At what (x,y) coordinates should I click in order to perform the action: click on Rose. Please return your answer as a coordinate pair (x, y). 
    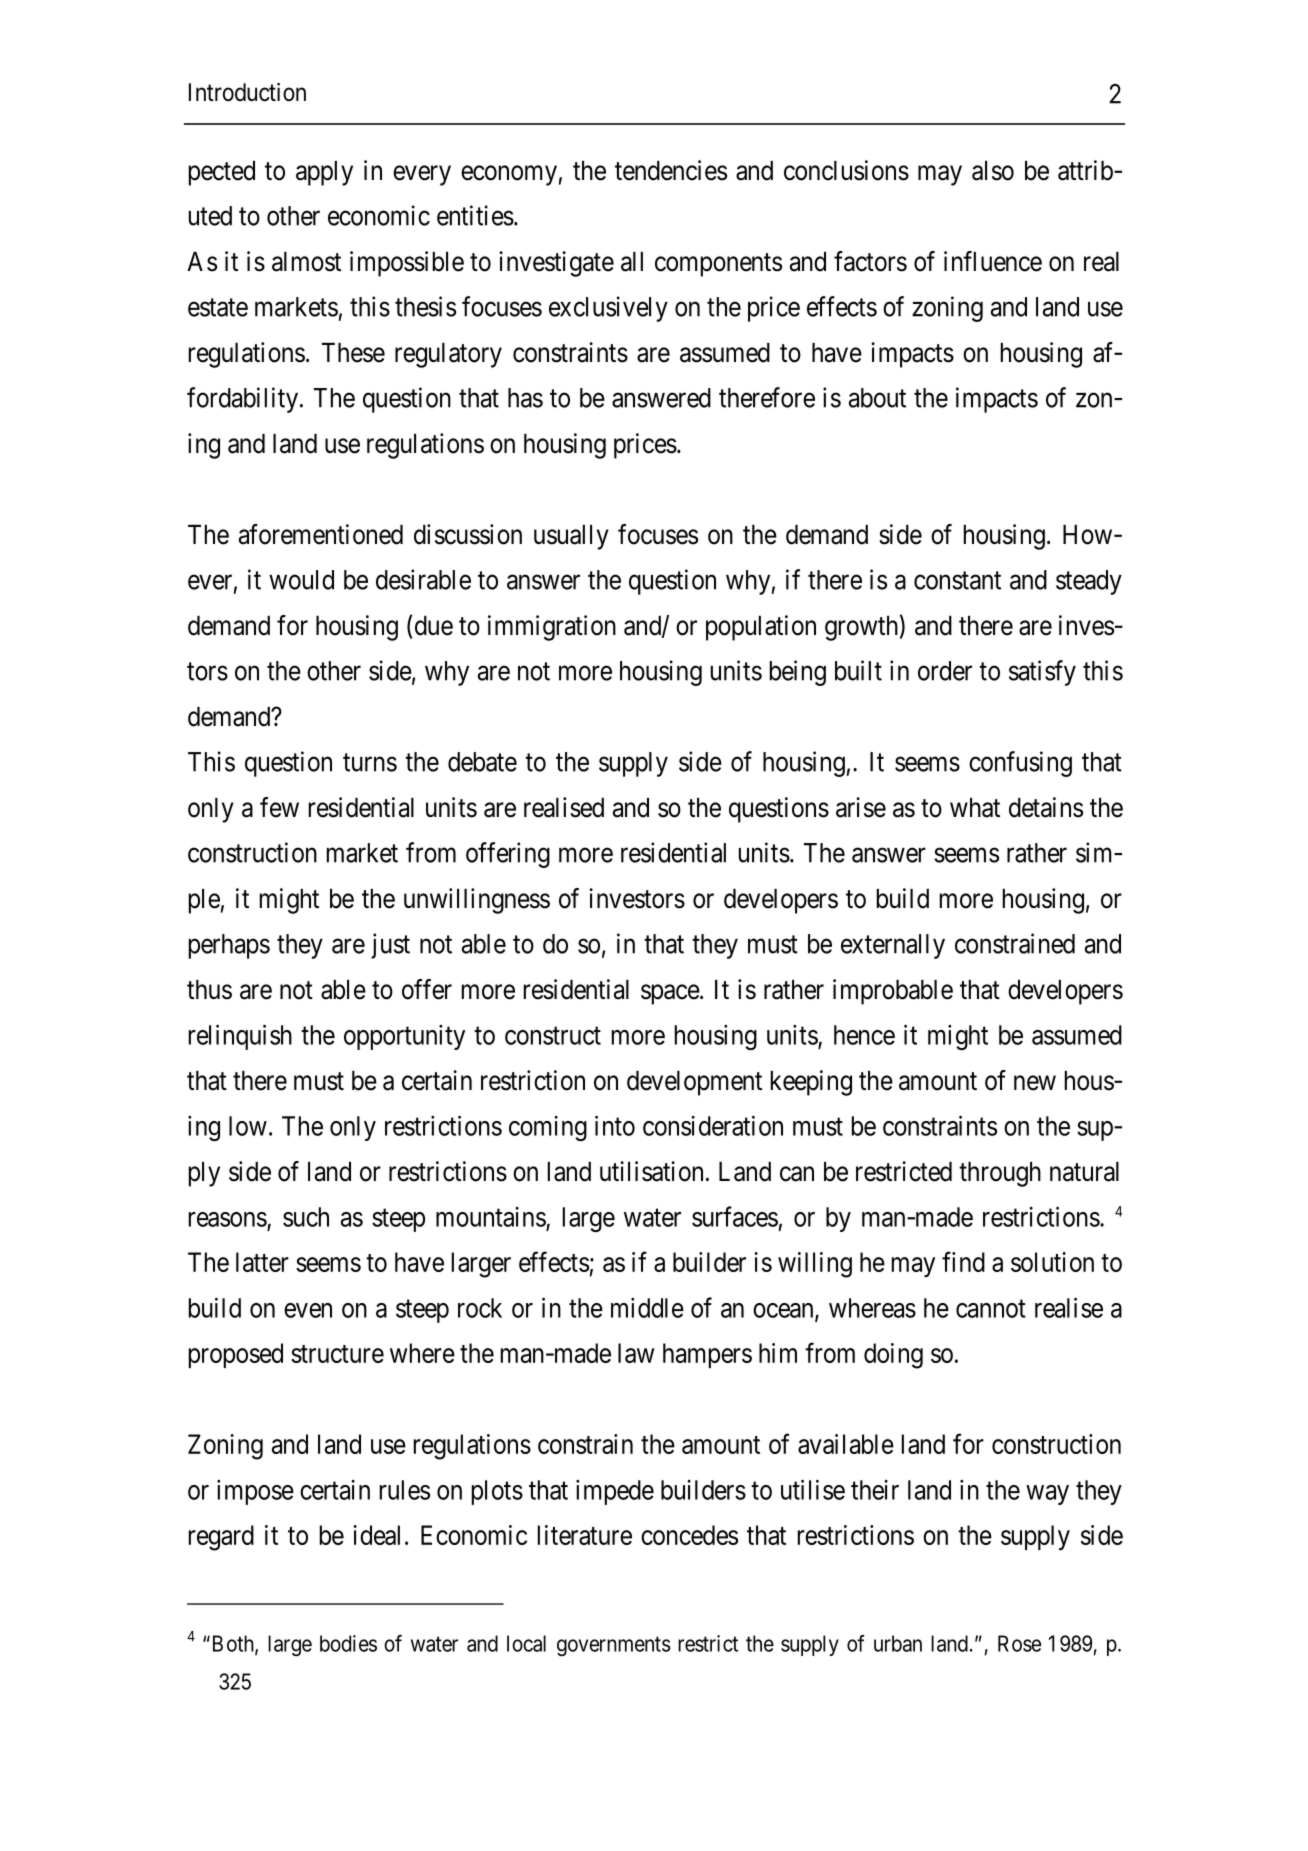
    Looking at the image, I should click on (1019, 1643).
